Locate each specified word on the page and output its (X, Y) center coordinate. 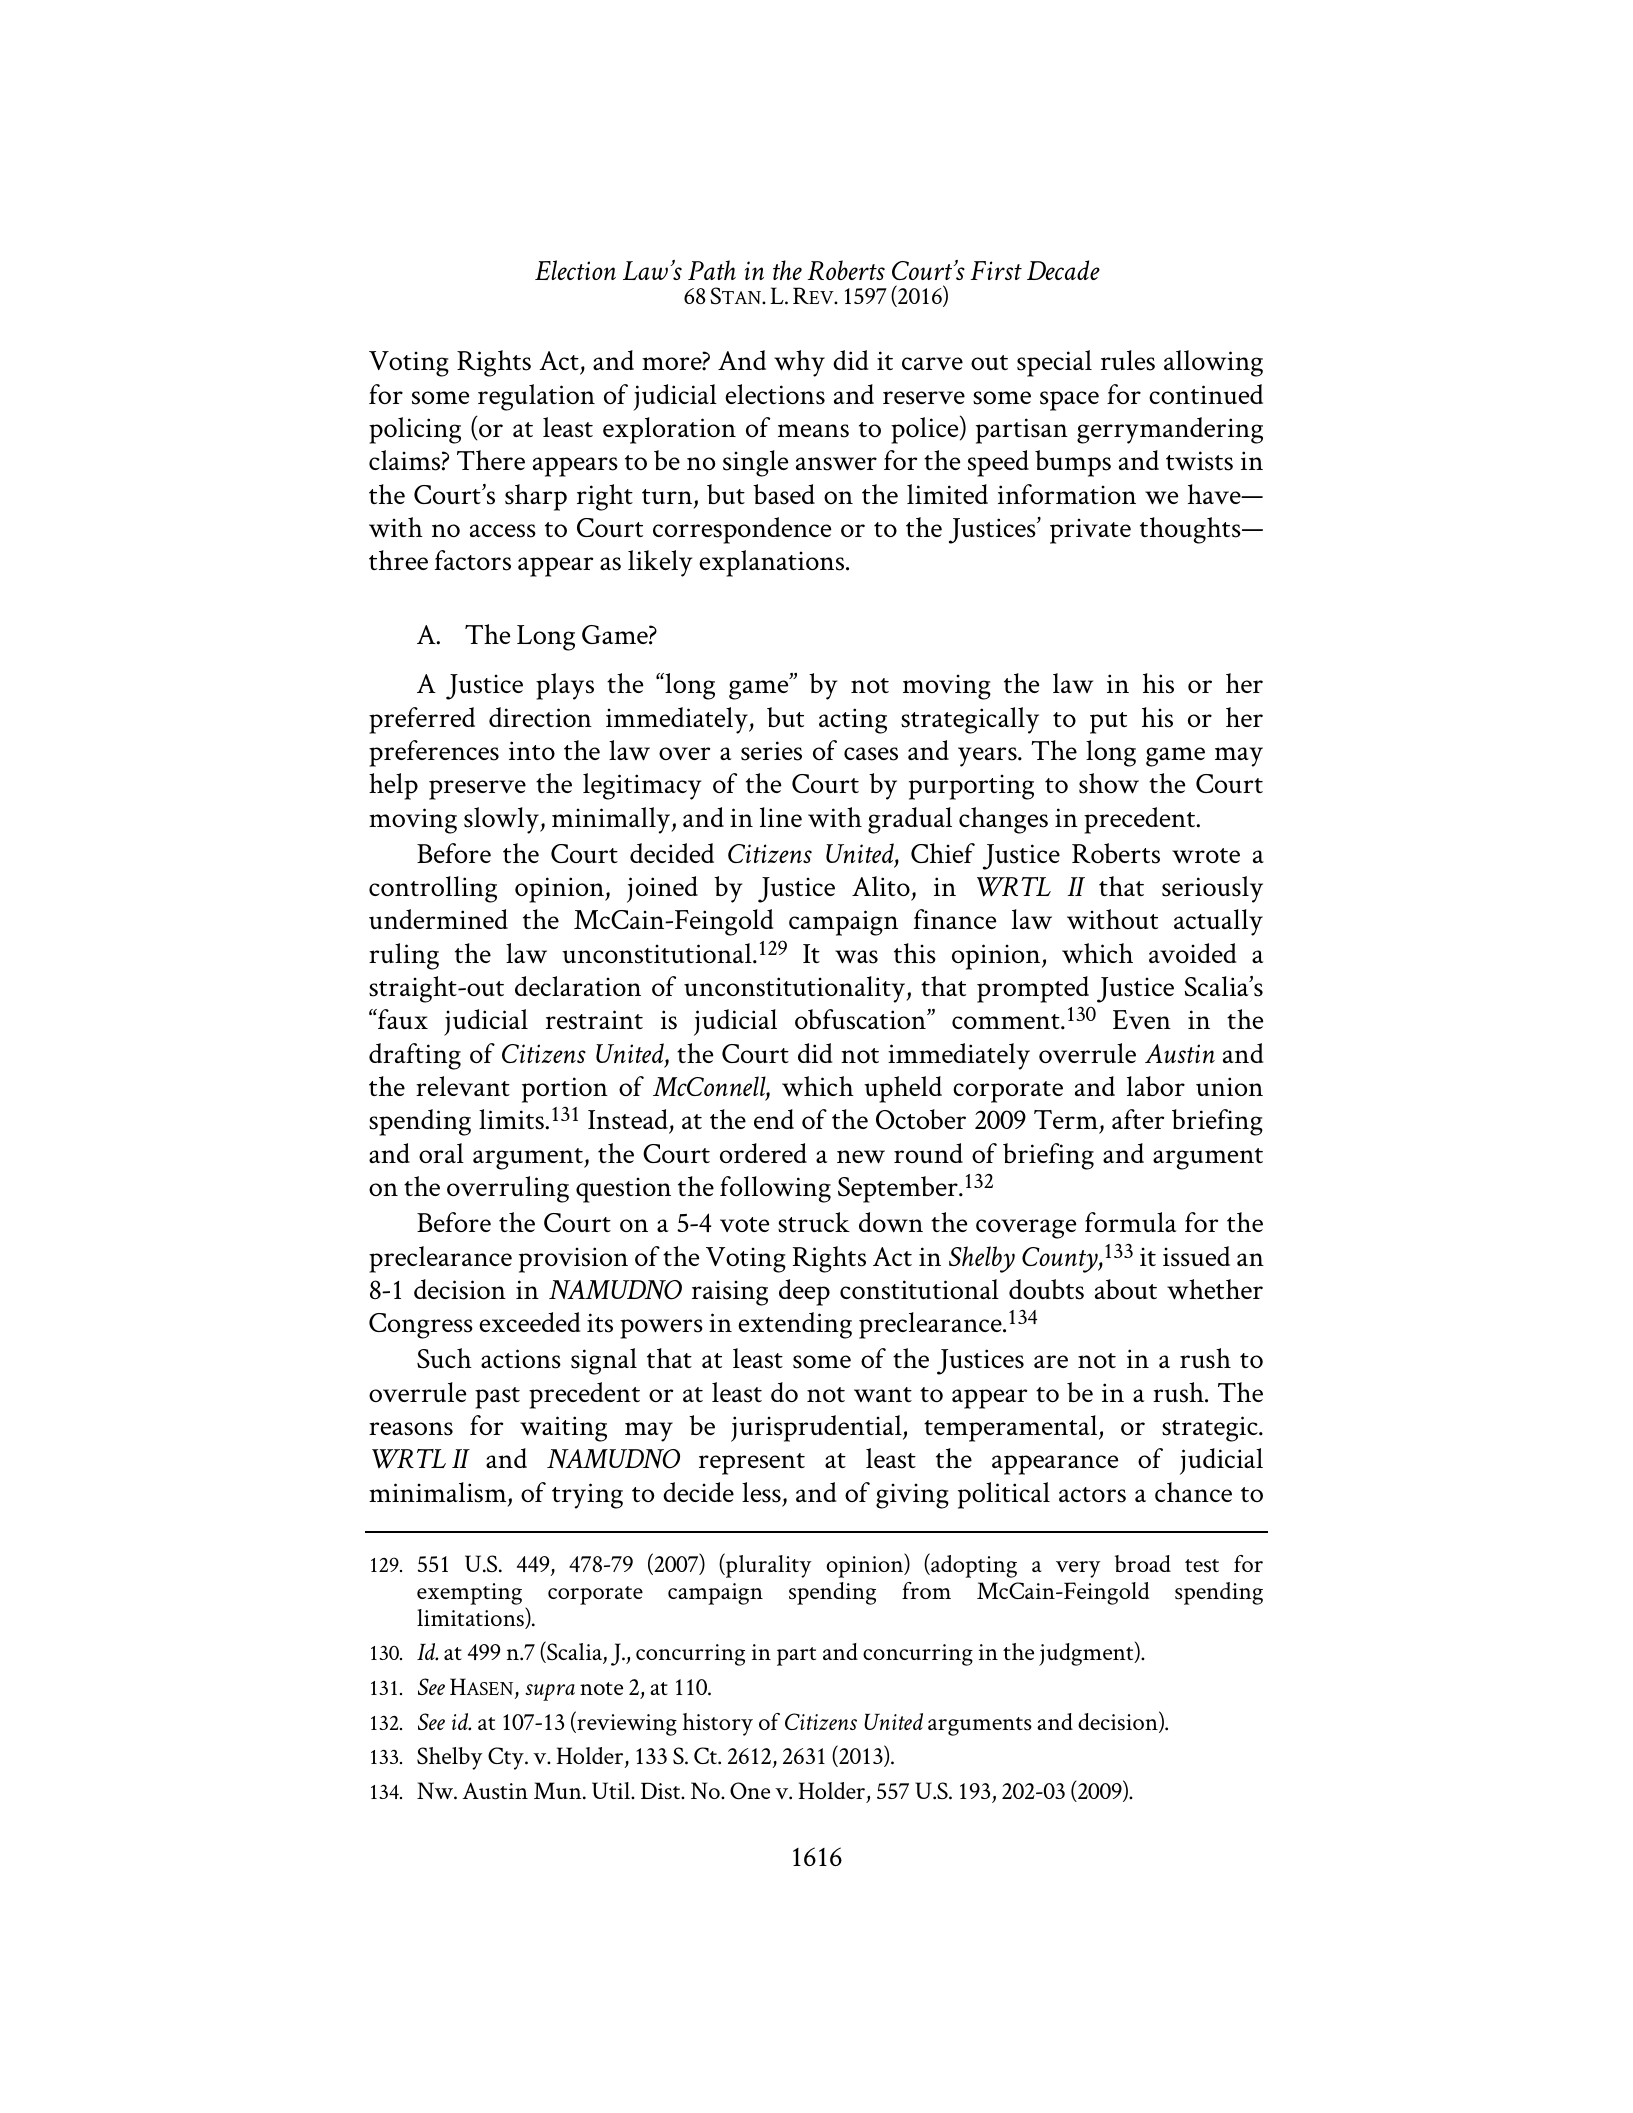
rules (1128, 360)
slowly (502, 820)
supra (550, 1692)
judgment (1087, 1653)
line (781, 817)
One (750, 1791)
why (799, 363)
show (1109, 783)
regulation (536, 397)
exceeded (530, 1322)
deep (804, 1292)
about (1126, 1289)
